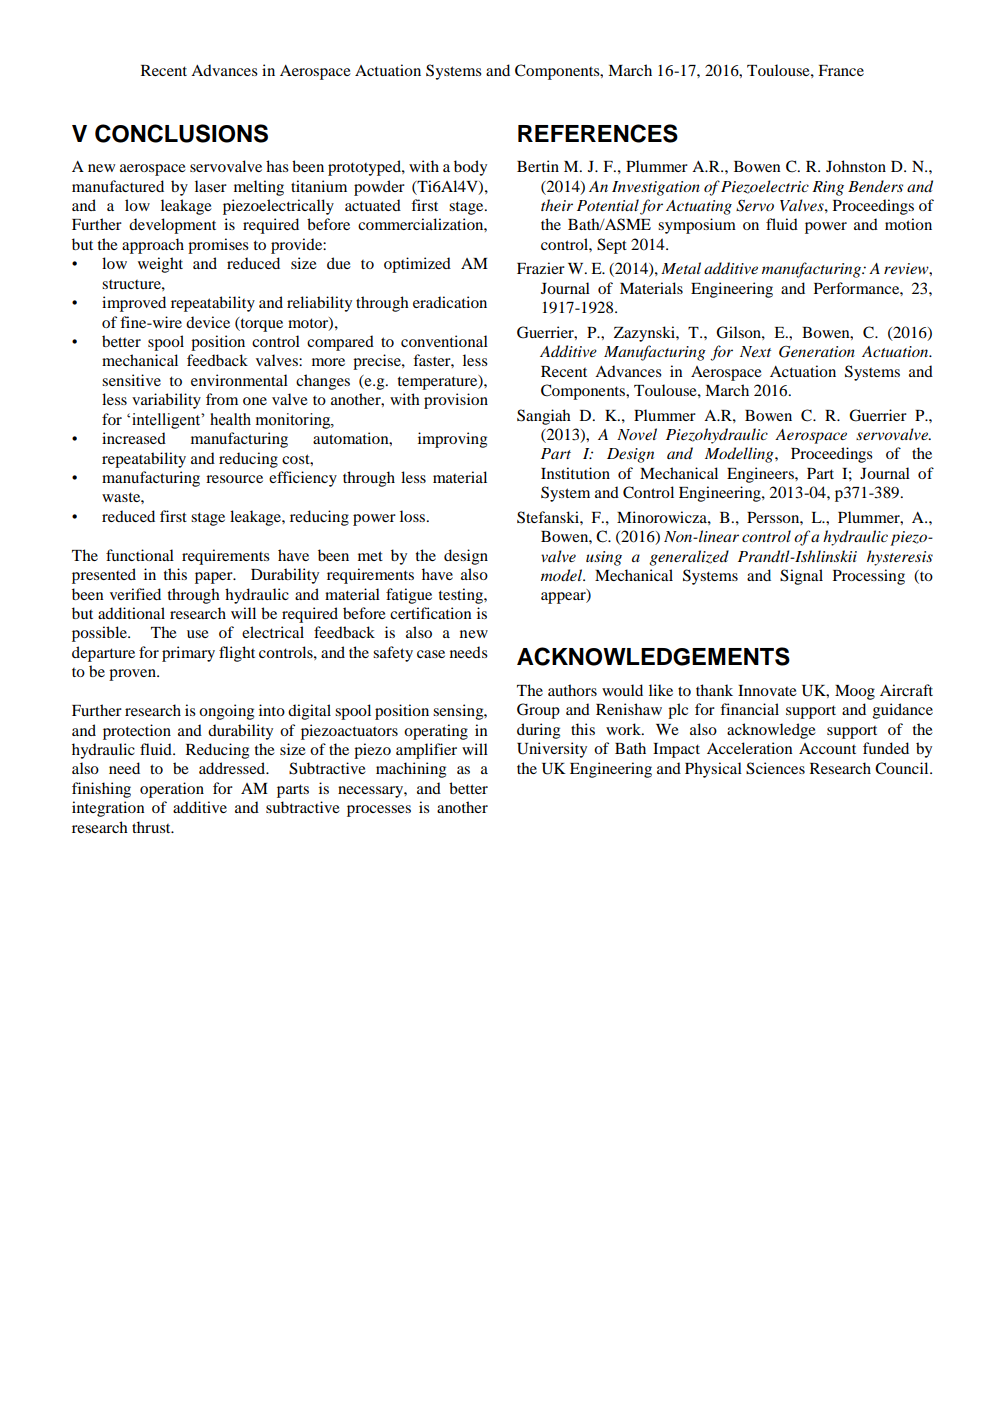  What do you see at coordinates (444, 341) in the screenshot?
I see `conventional` at bounding box center [444, 341].
